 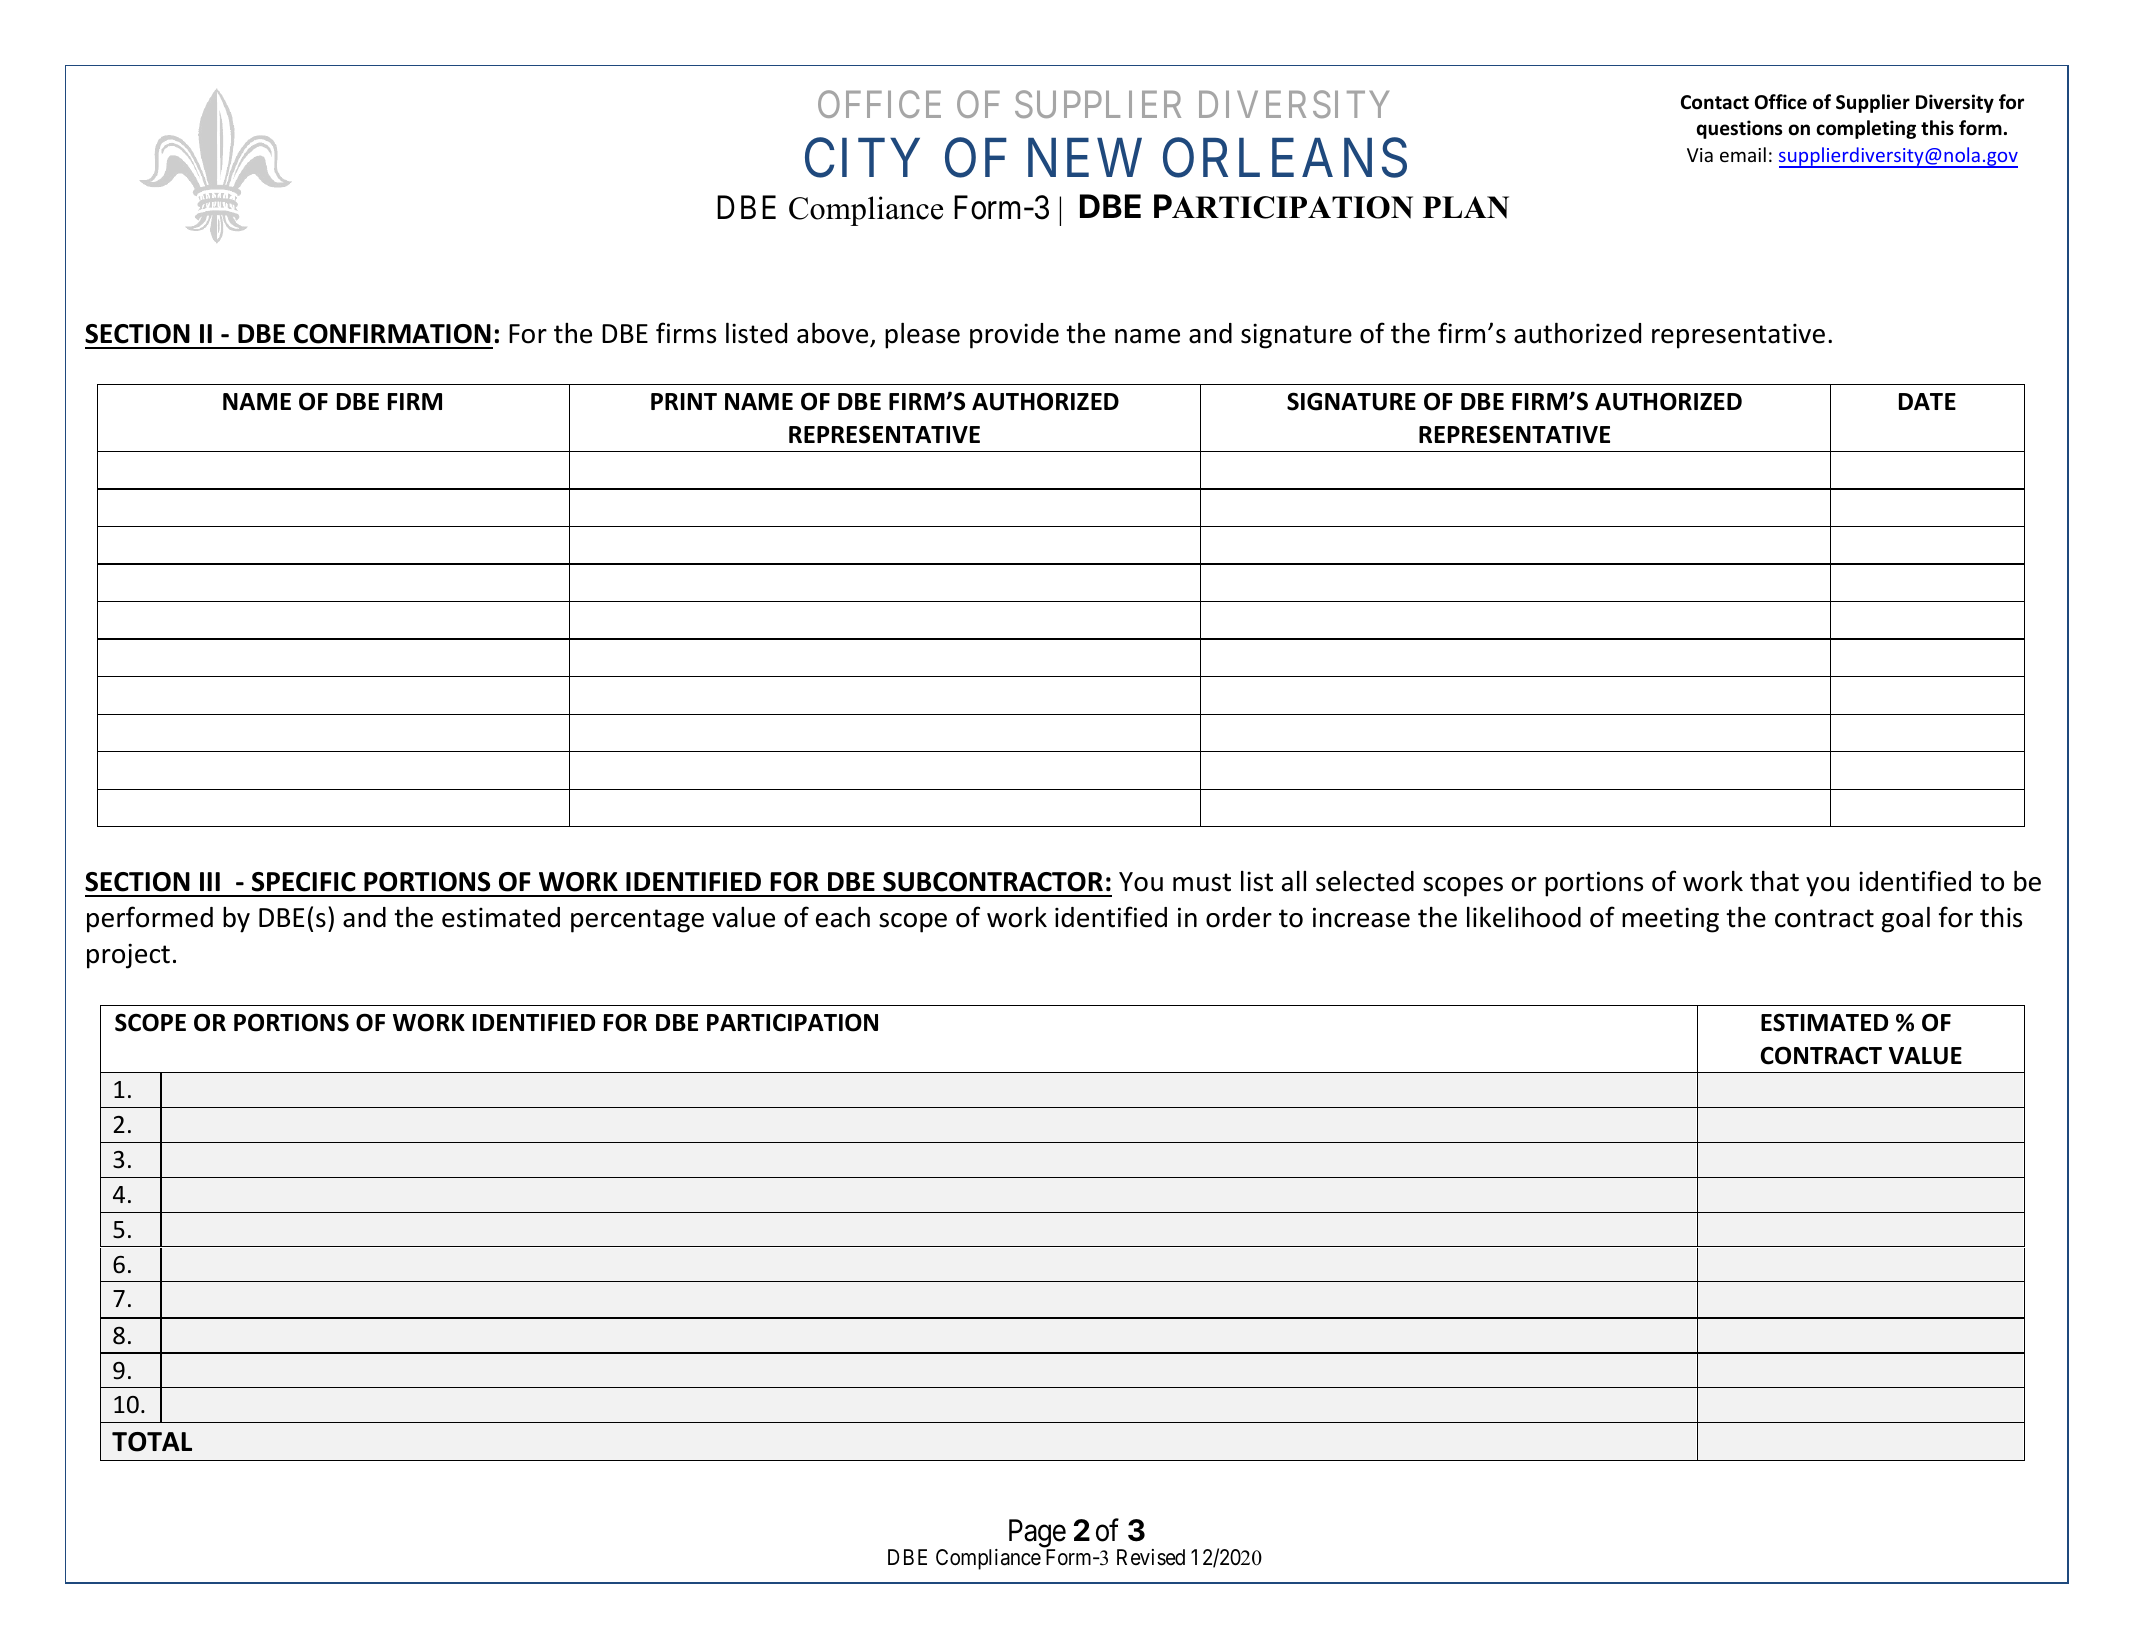 What do you see at coordinates (862, 158) in the image?
I see `CITY` at bounding box center [862, 158].
